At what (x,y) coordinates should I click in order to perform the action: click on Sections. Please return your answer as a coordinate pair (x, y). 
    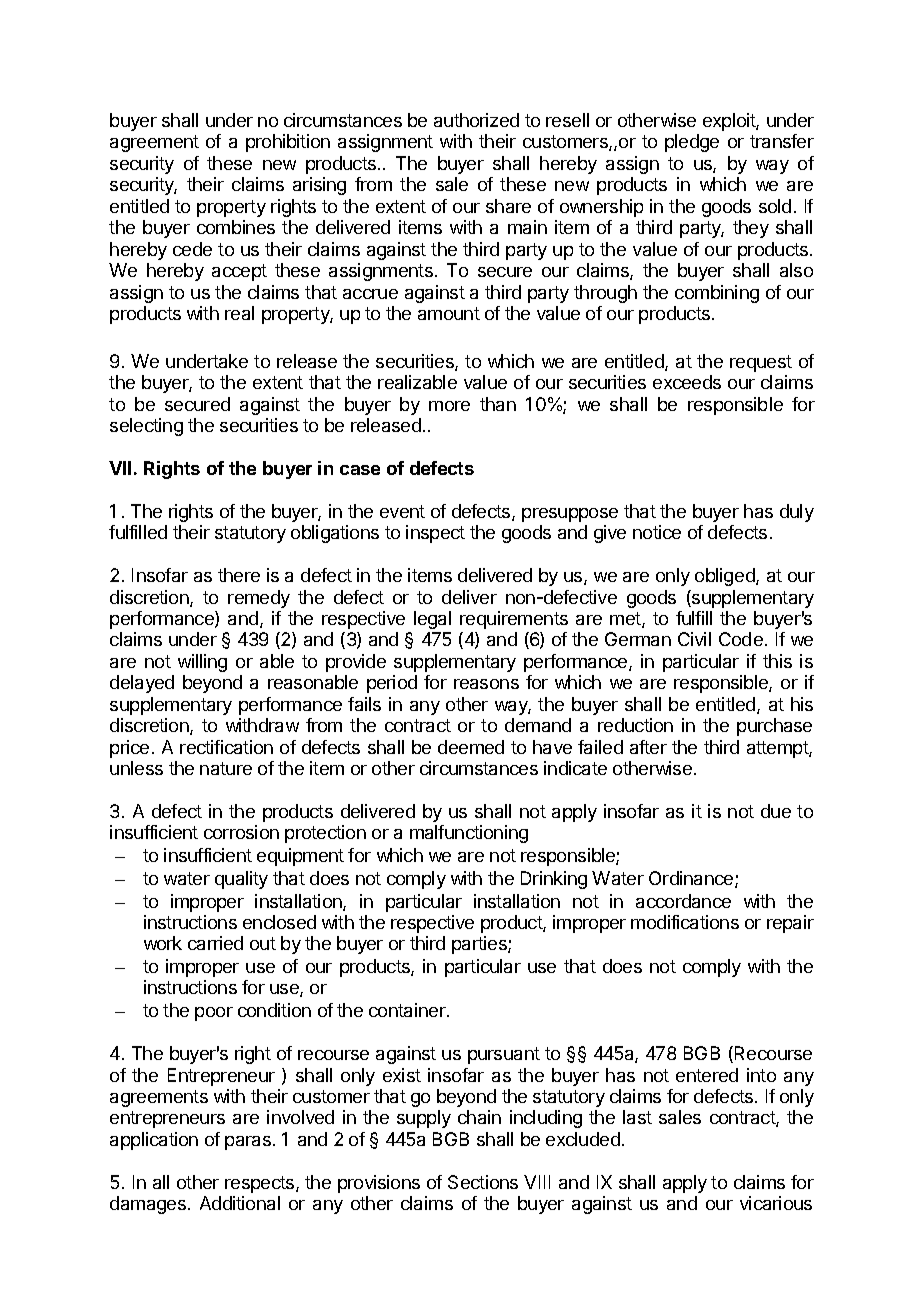
    Looking at the image, I should click on (483, 1182).
